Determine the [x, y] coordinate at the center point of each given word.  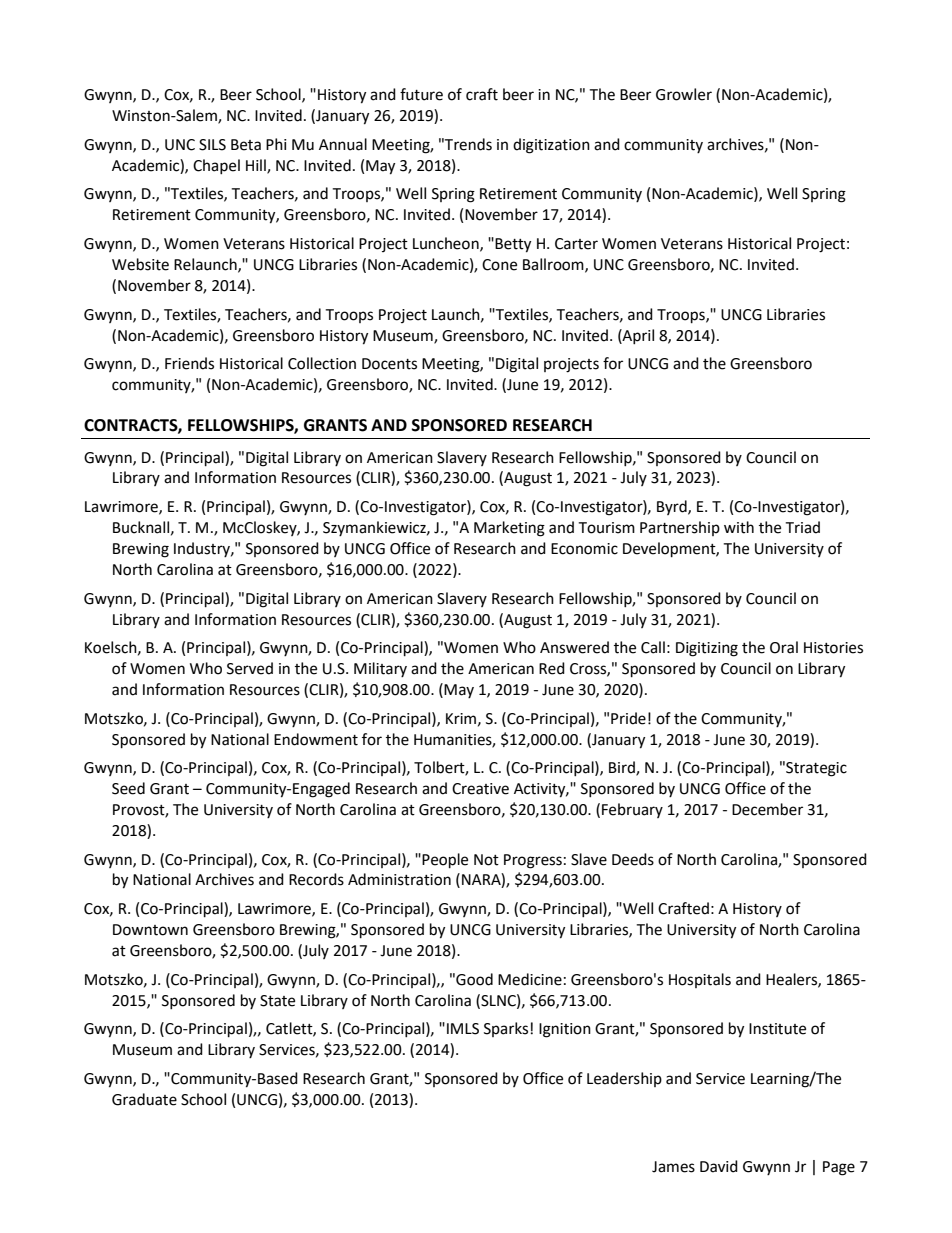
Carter [576, 244]
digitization [551, 146]
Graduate [144, 1099]
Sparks [506, 1029]
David [719, 1166]
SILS [212, 145]
